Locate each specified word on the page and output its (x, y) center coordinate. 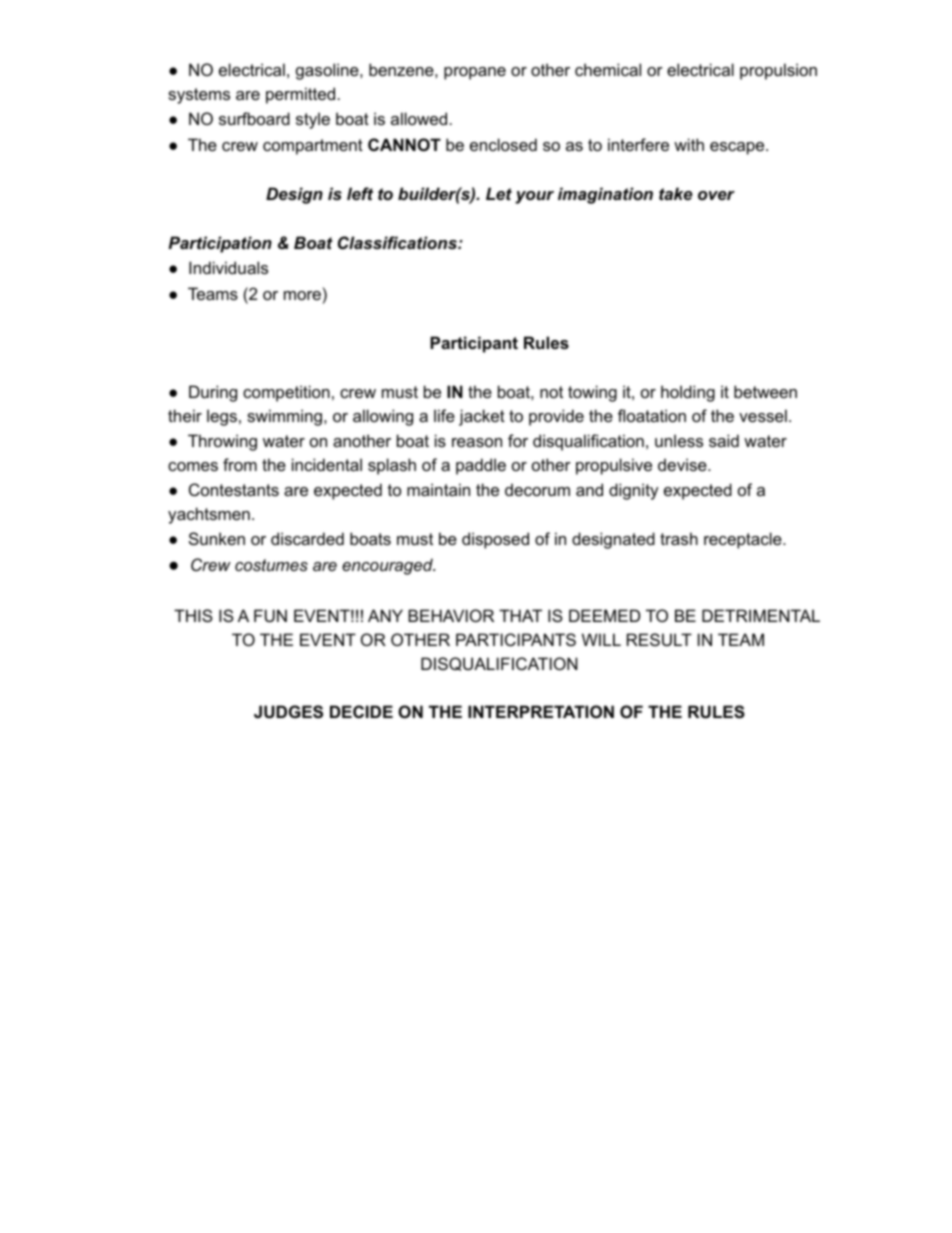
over (716, 195)
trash (679, 538)
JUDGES (288, 712)
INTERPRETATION (541, 711)
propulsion (778, 71)
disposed (495, 540)
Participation (220, 244)
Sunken (217, 538)
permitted (300, 95)
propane (475, 73)
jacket (482, 417)
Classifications (398, 243)
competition (286, 393)
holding (688, 393)
